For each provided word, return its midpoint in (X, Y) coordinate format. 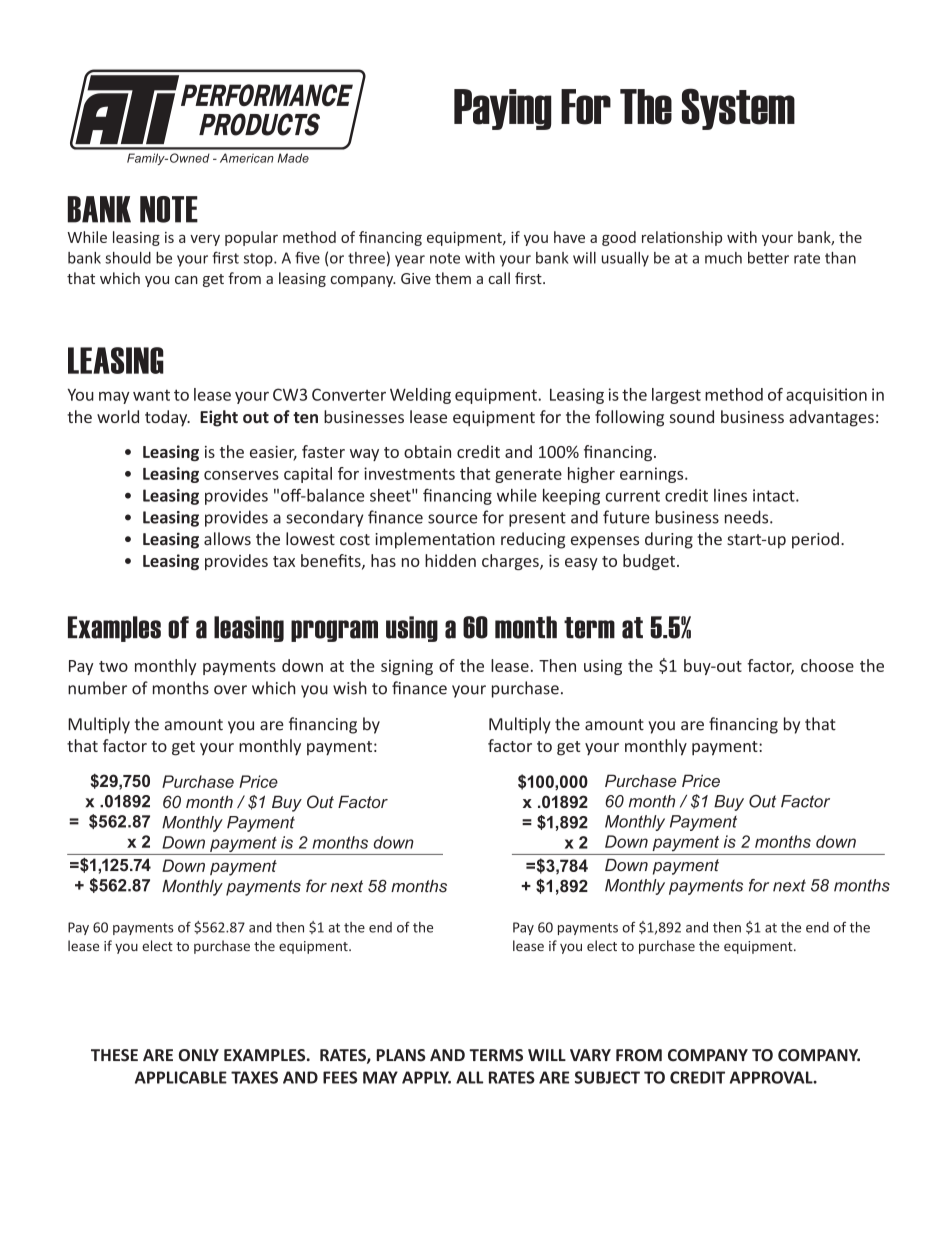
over (230, 690)
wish (350, 688)
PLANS (401, 1055)
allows (227, 539)
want (151, 395)
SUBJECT (607, 1077)
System (738, 109)
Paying (502, 109)
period (815, 540)
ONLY (199, 1055)
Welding (420, 396)
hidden (450, 560)
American (247, 158)
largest (676, 396)
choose (827, 665)
